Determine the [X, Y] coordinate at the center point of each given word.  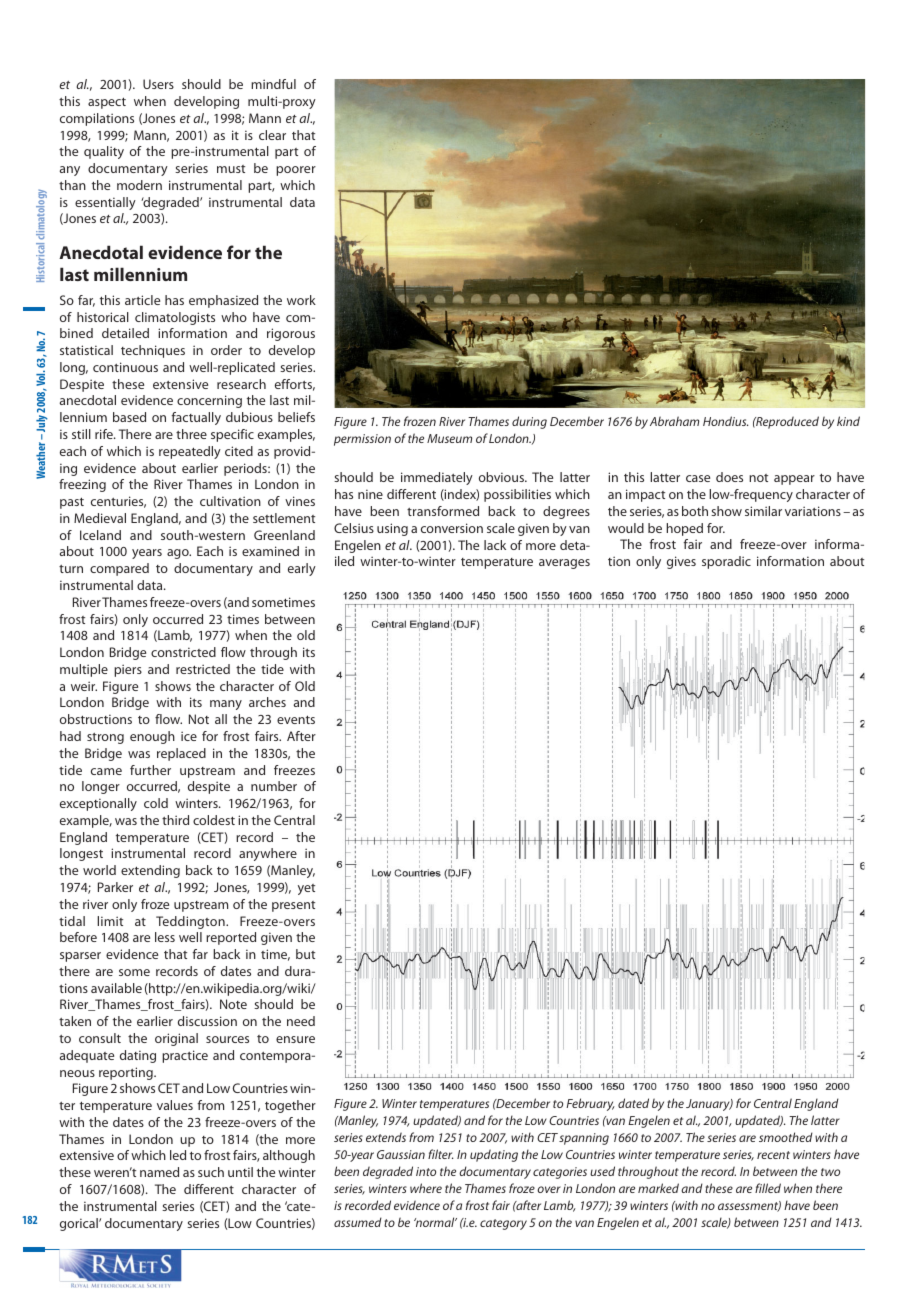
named [159, 1172]
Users [158, 84]
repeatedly [190, 452]
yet [306, 889]
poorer [296, 171]
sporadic [726, 562]
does [729, 477]
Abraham [674, 421]
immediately [437, 478]
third [175, 820]
